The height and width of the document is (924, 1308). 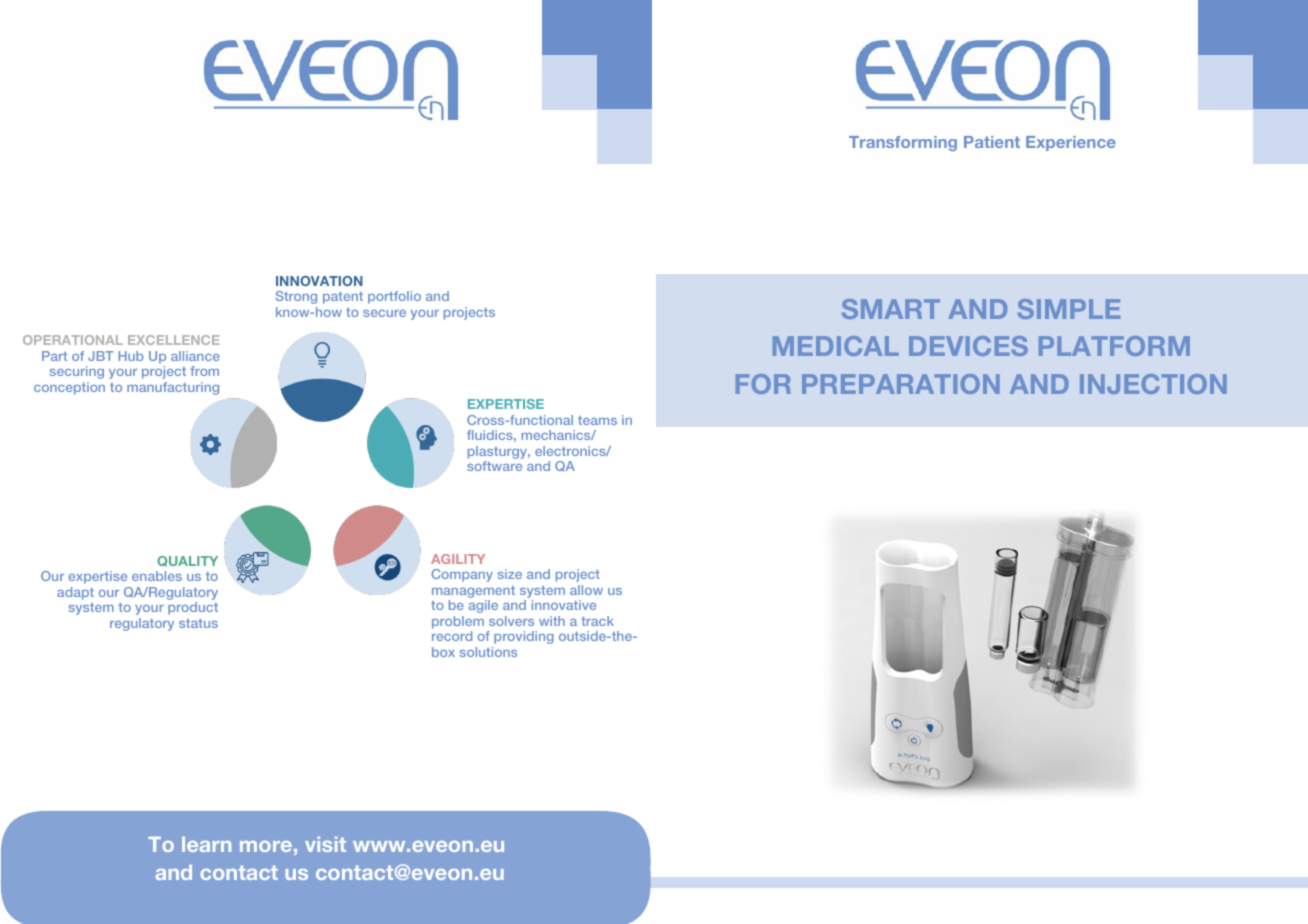 I want to click on status, so click(x=198, y=623).
